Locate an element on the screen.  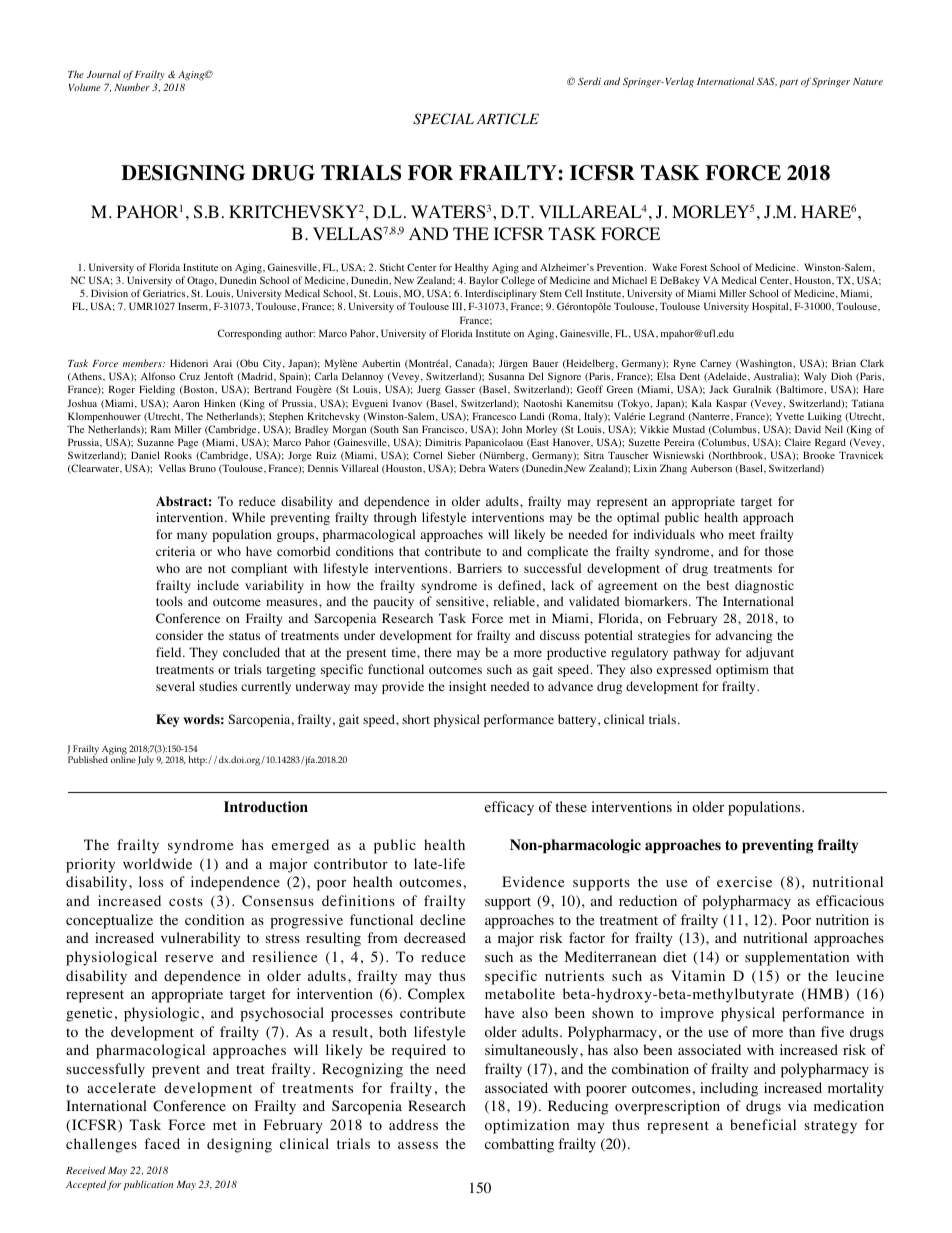
Claire is located at coordinates (798, 442).
